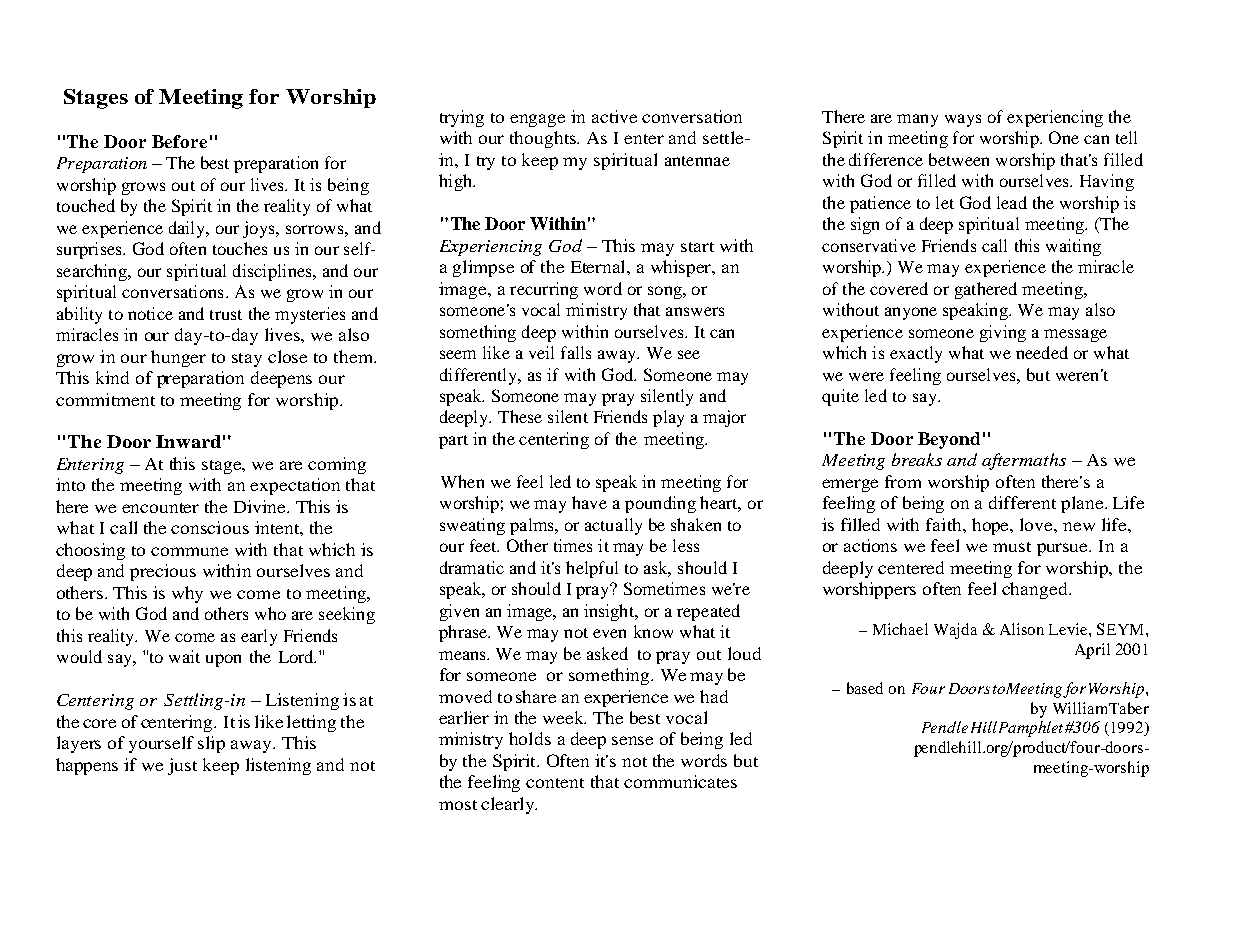  Describe the element at coordinates (963, 120) in the page. I see `ways` at that location.
